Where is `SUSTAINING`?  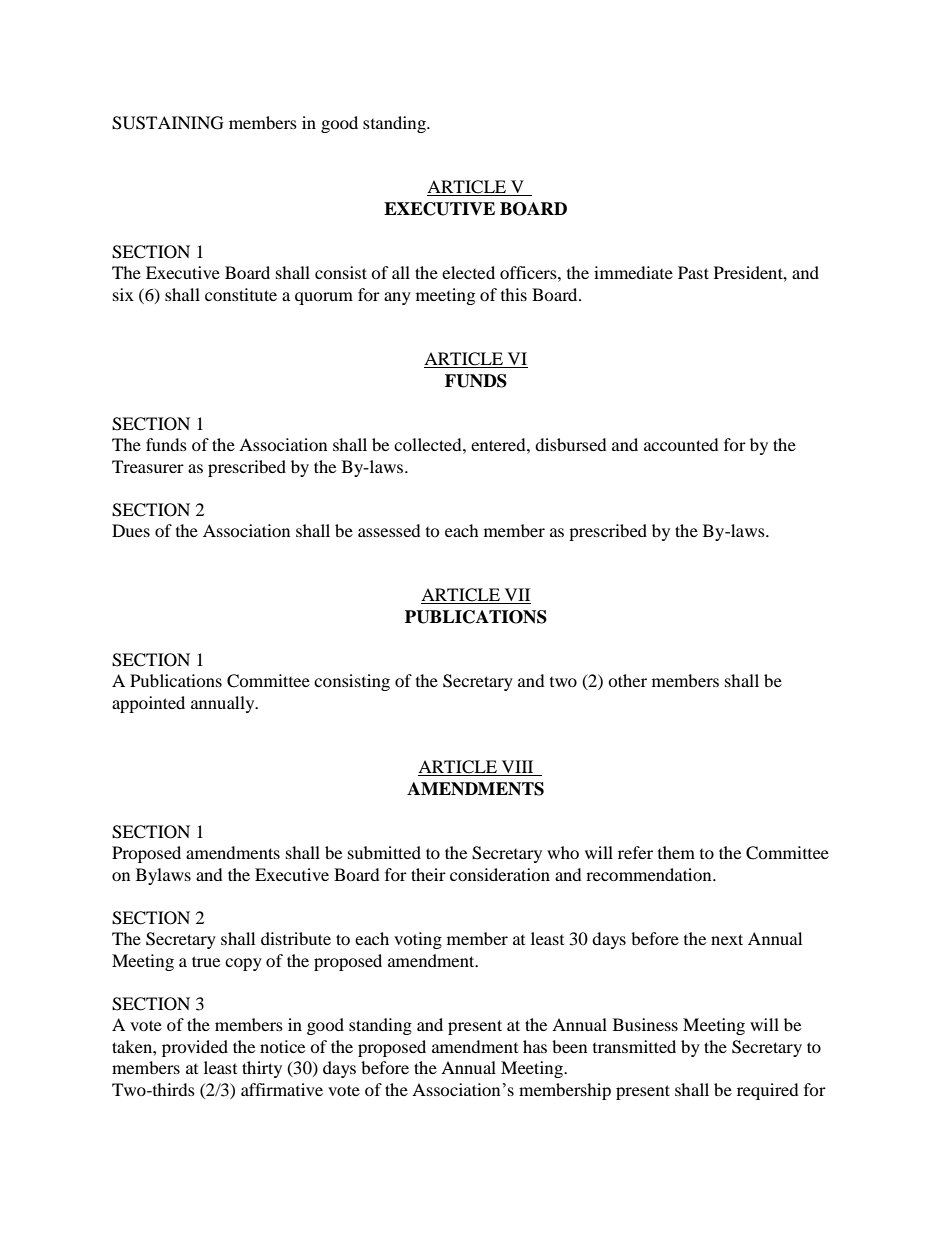
SUSTAINING is located at coordinates (168, 123).
